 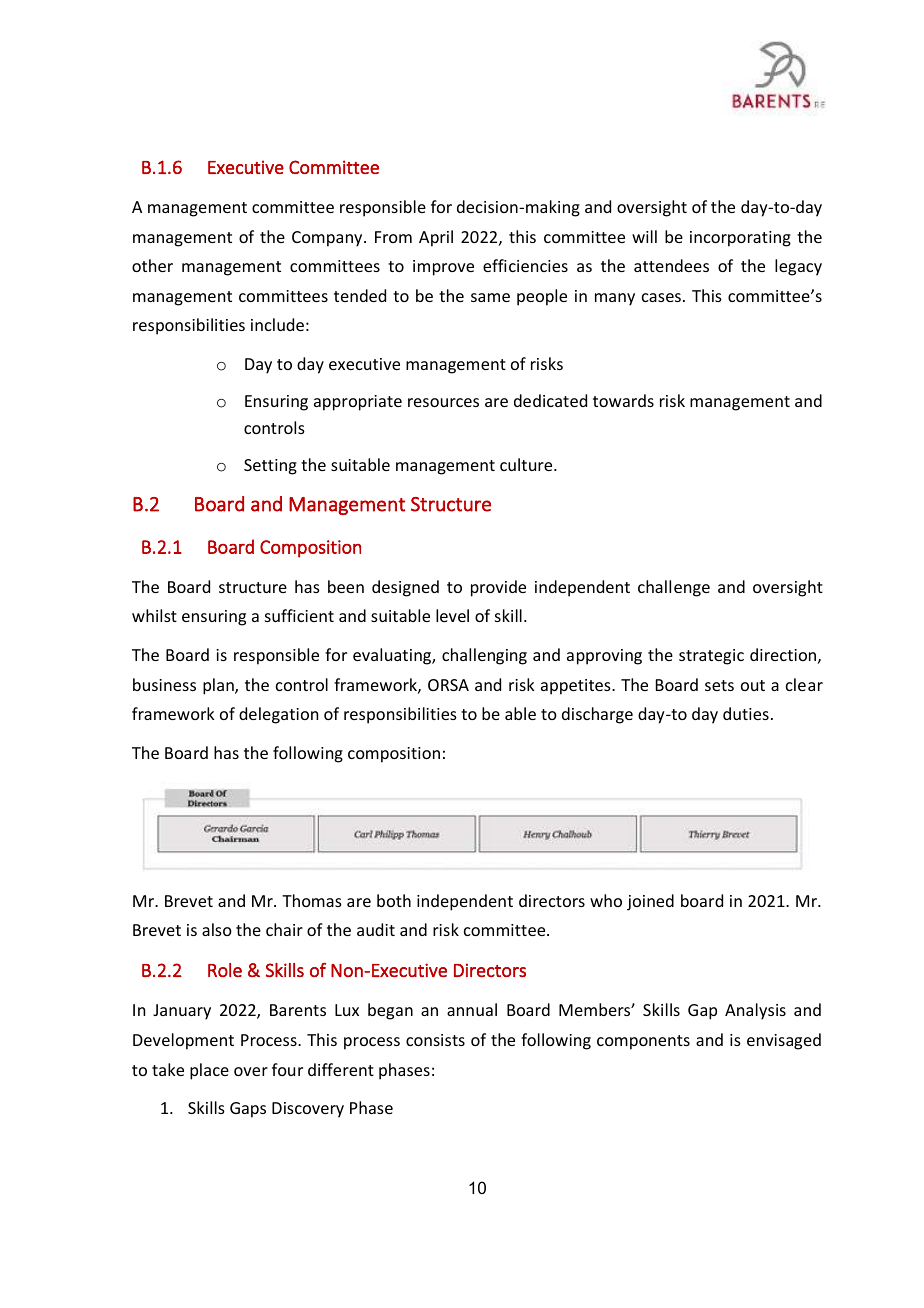 I want to click on plan, so click(x=219, y=686).
